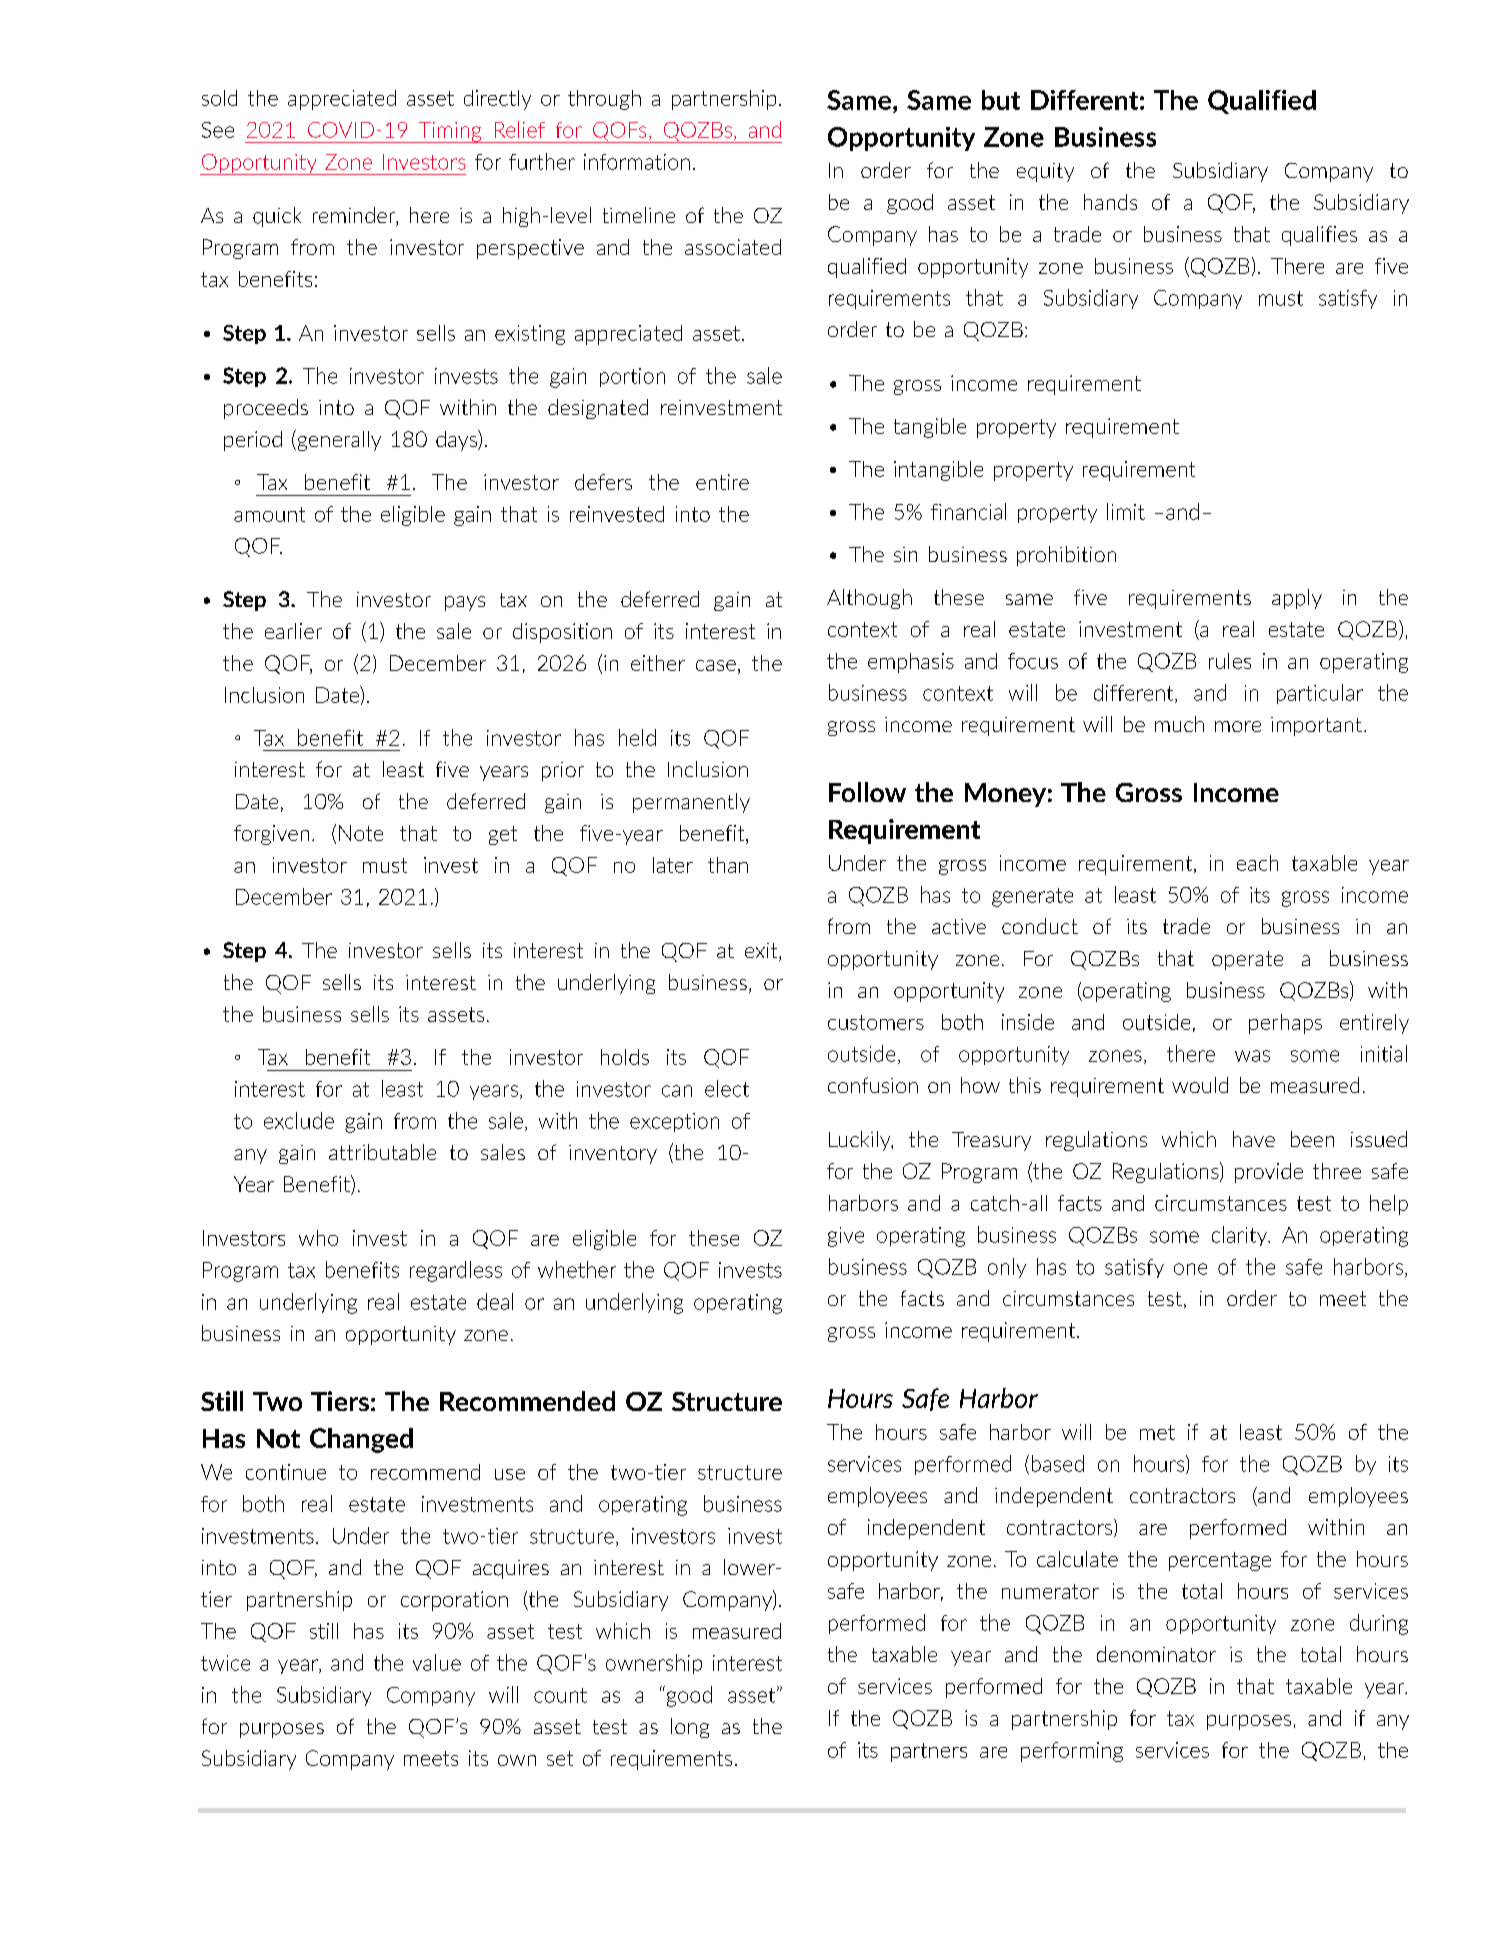 The image size is (1497, 1938). I want to click on case, so click(716, 665).
